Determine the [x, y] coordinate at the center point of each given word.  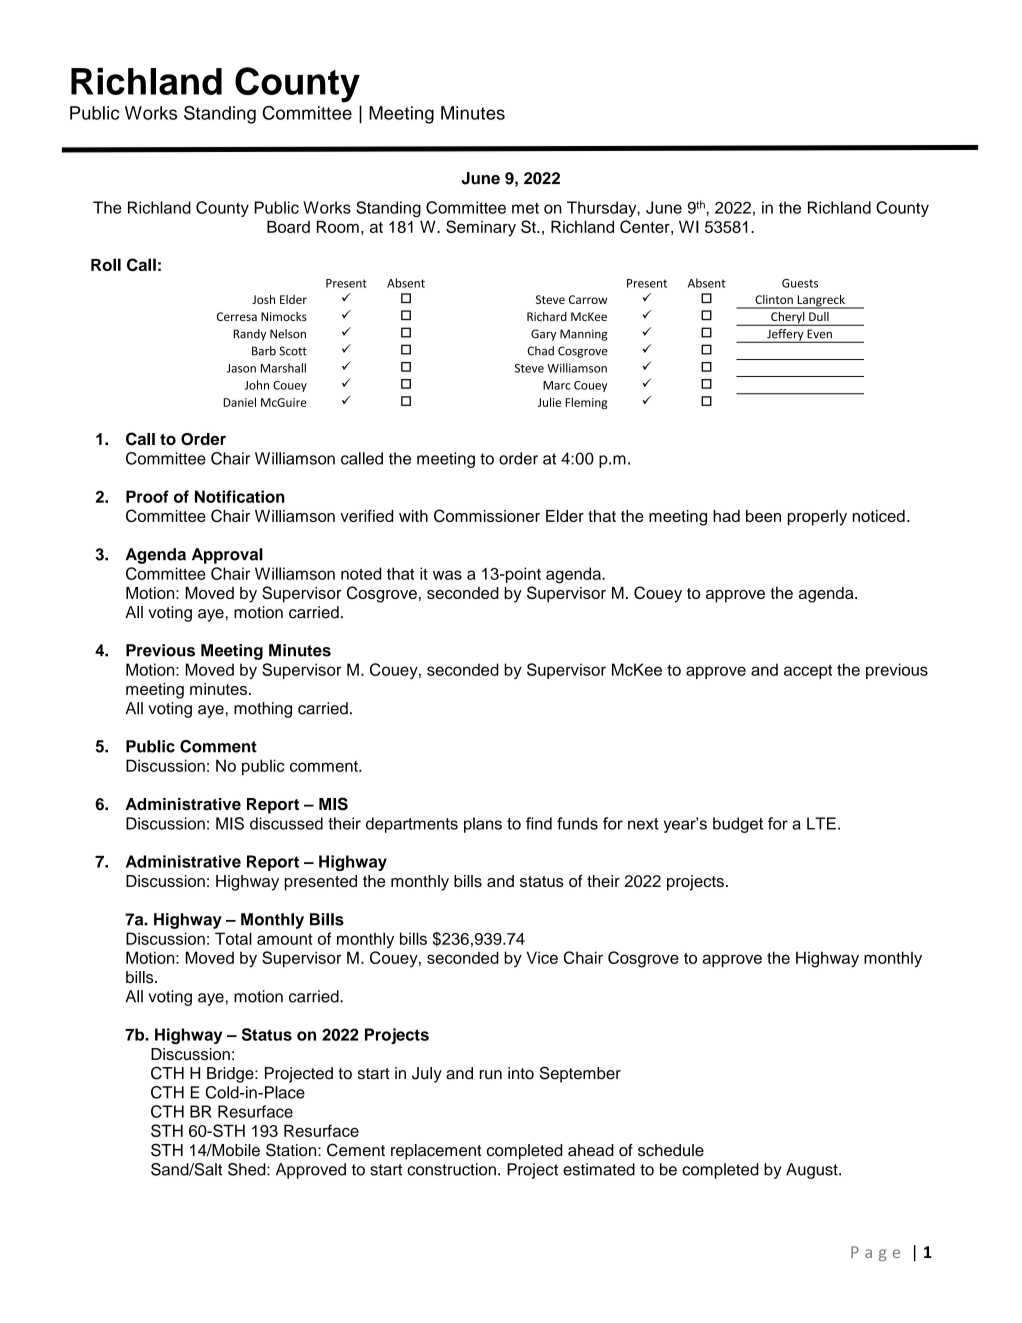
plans [483, 825]
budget [738, 825]
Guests [800, 283]
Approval [227, 556]
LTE [821, 823]
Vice [542, 957]
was [447, 575]
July [427, 1075]
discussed [286, 823]
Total [233, 938]
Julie [549, 402]
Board [288, 227]
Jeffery [785, 336]
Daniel [239, 402]
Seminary [481, 228]
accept [808, 671]
